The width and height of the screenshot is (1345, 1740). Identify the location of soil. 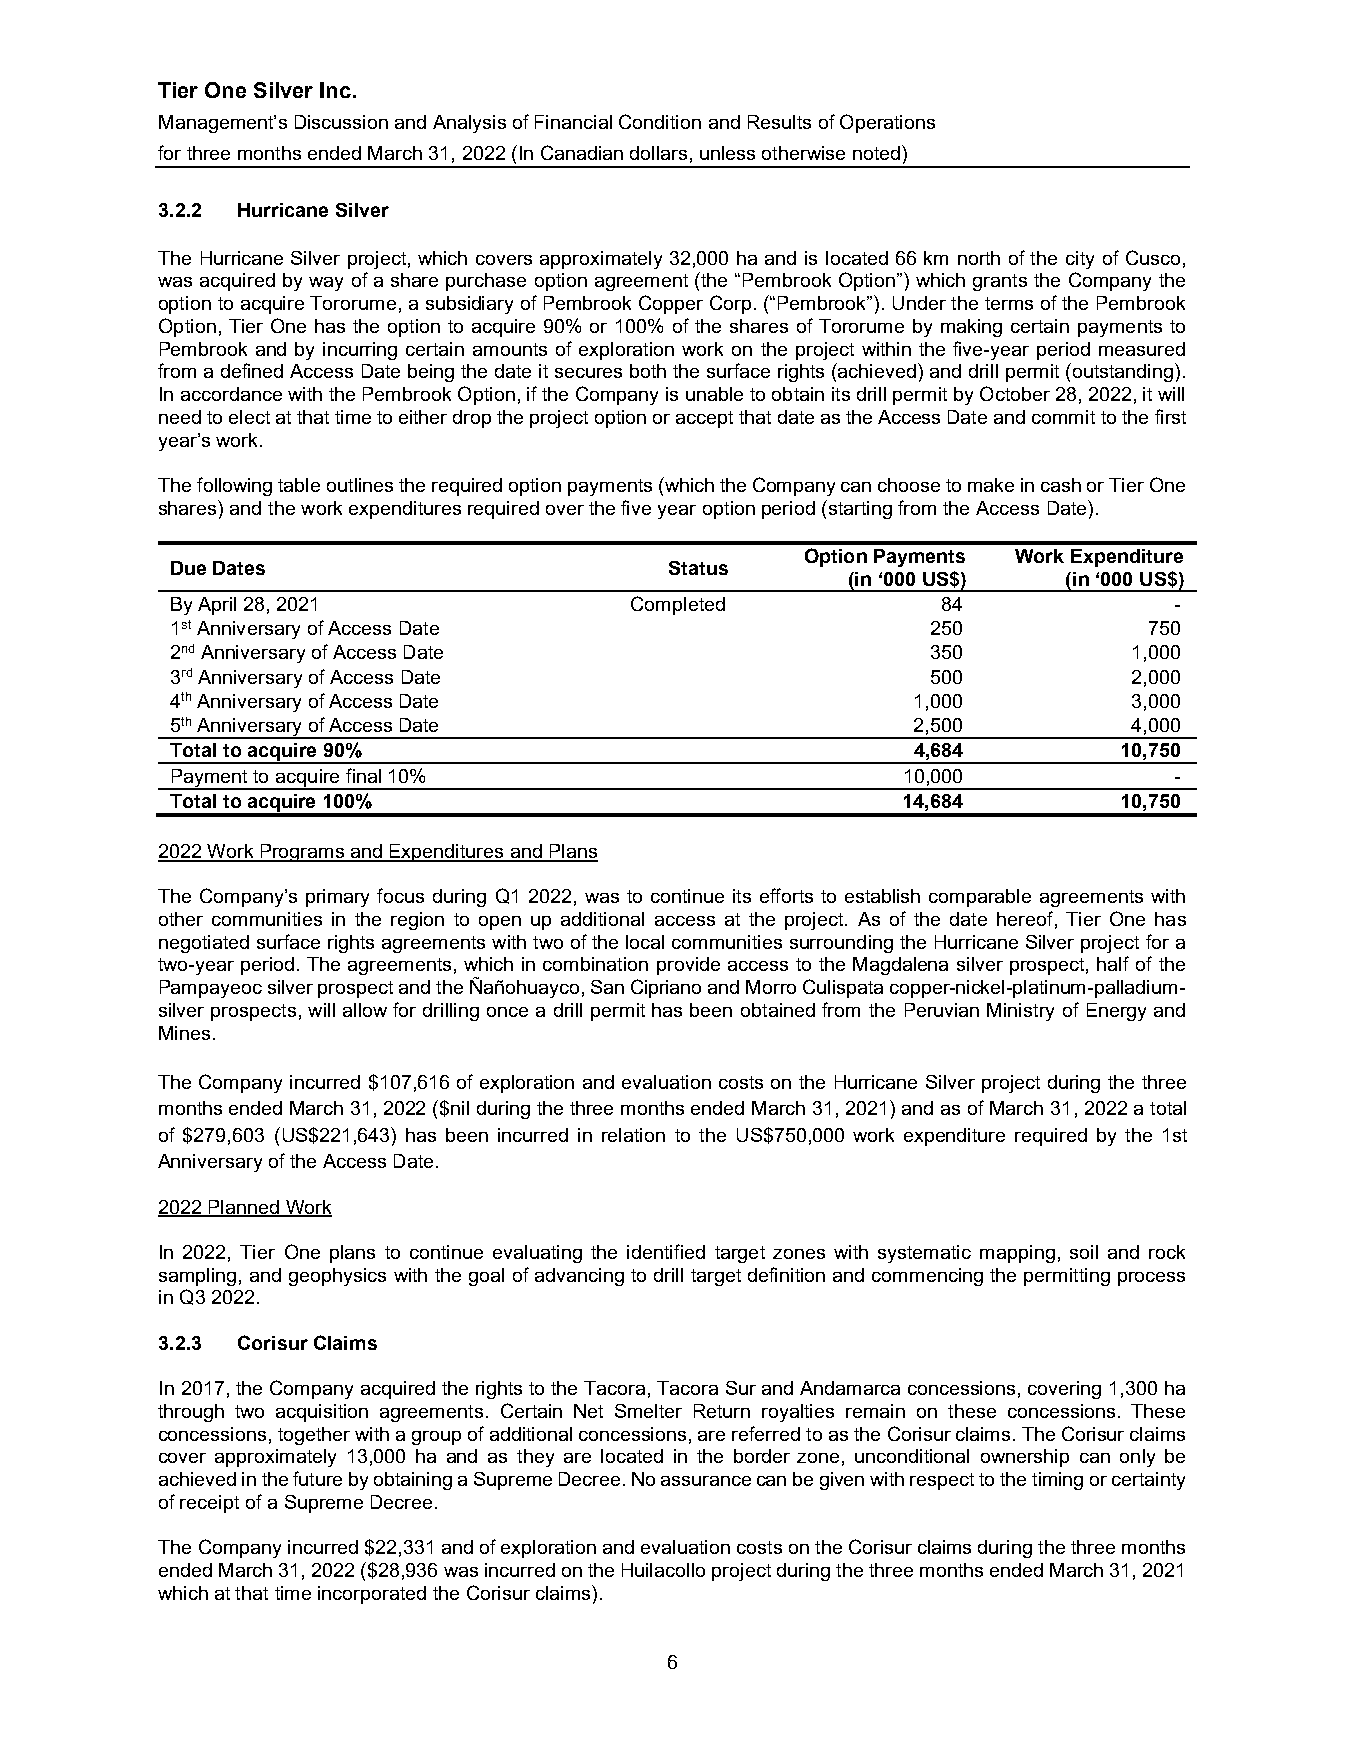
(1084, 1252).
